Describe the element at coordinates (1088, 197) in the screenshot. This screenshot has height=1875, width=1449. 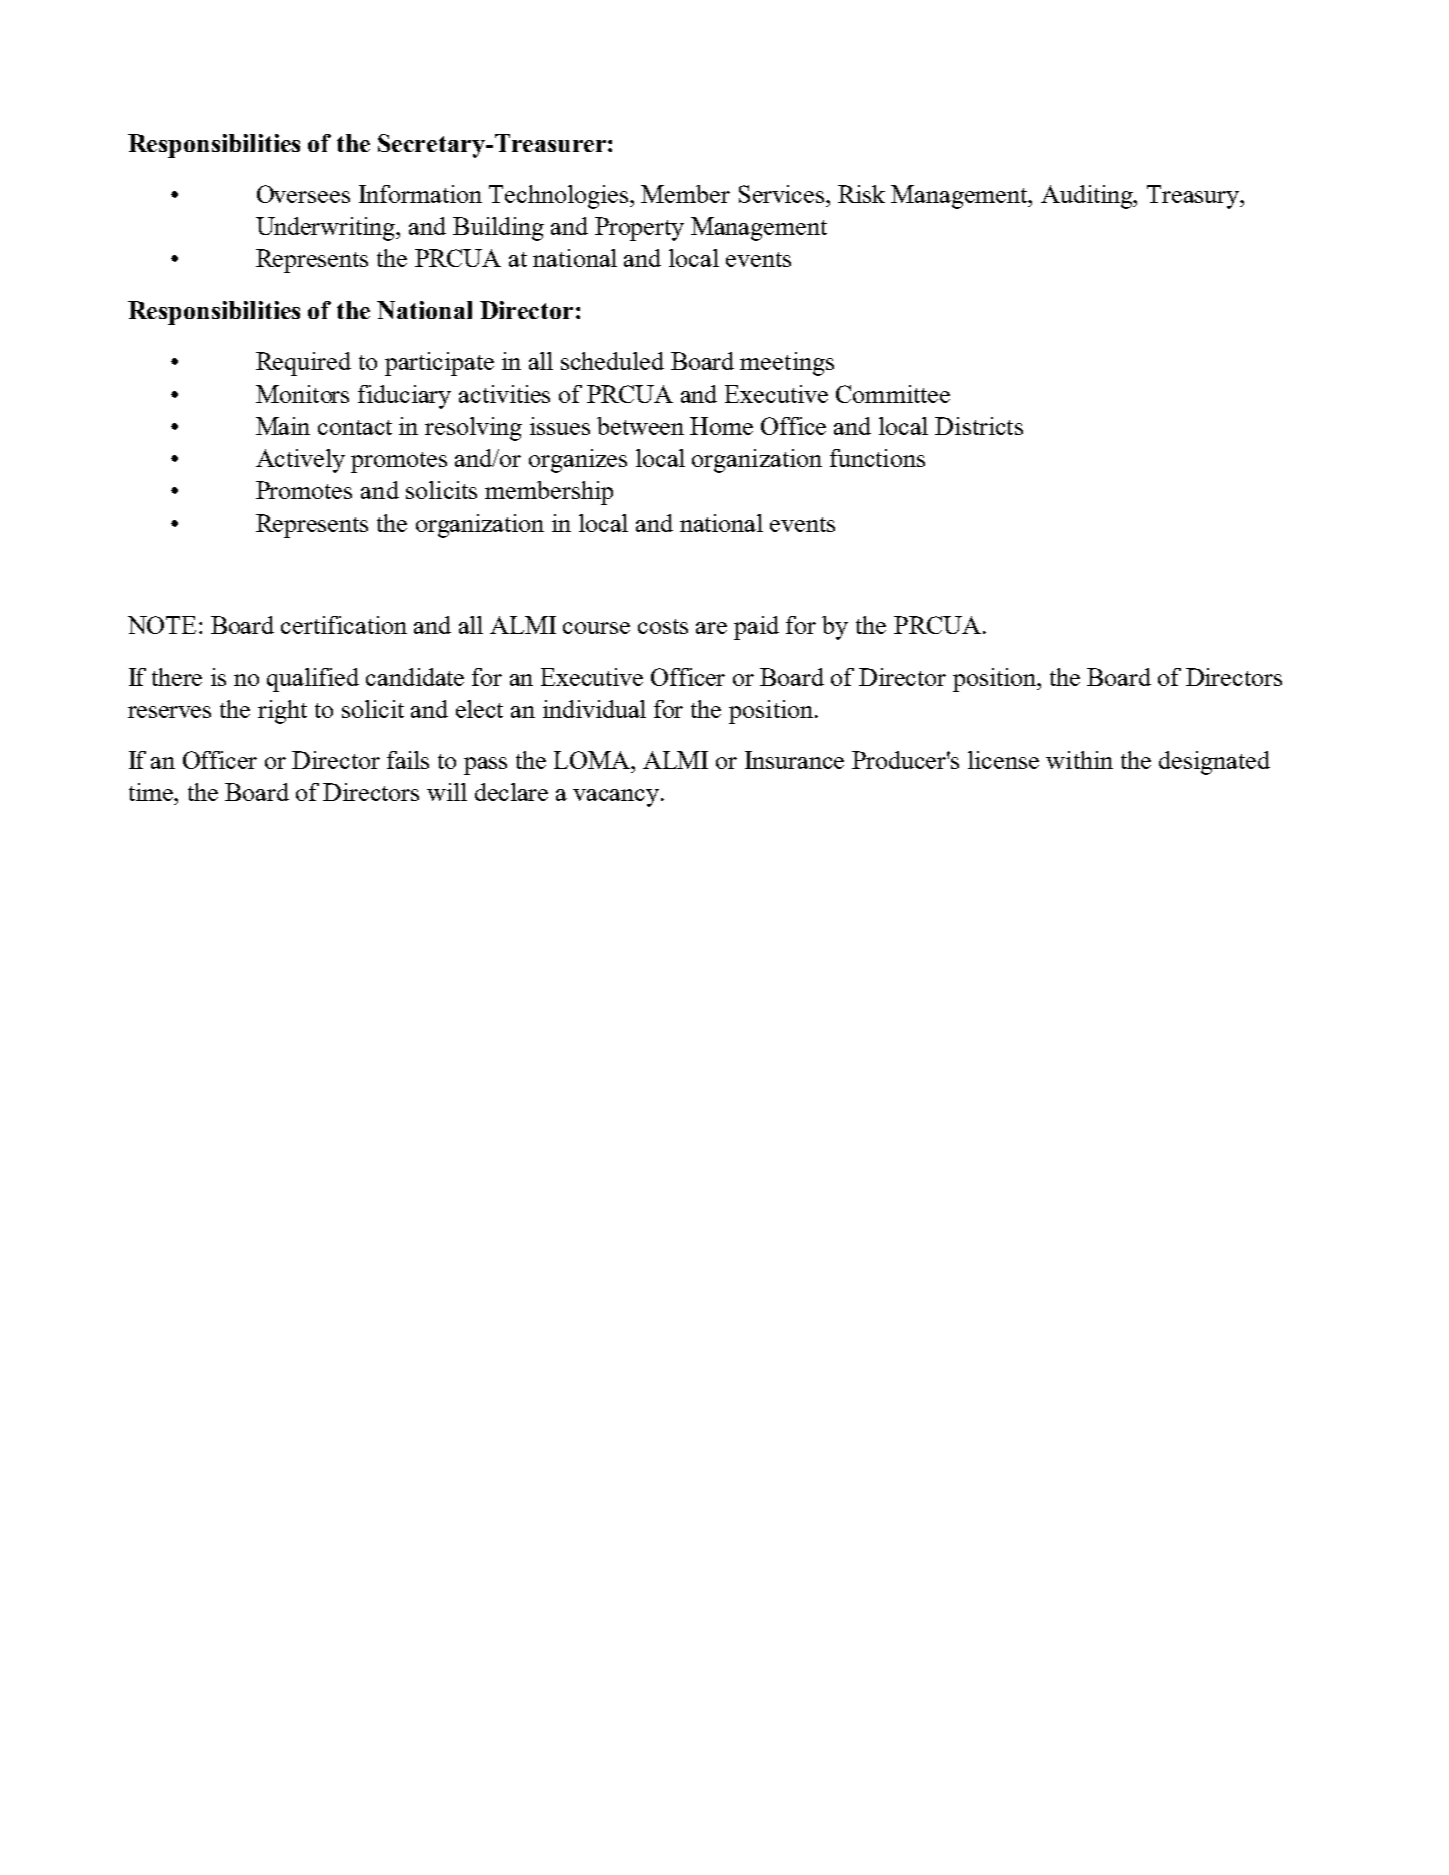
I see `Auditing` at that location.
